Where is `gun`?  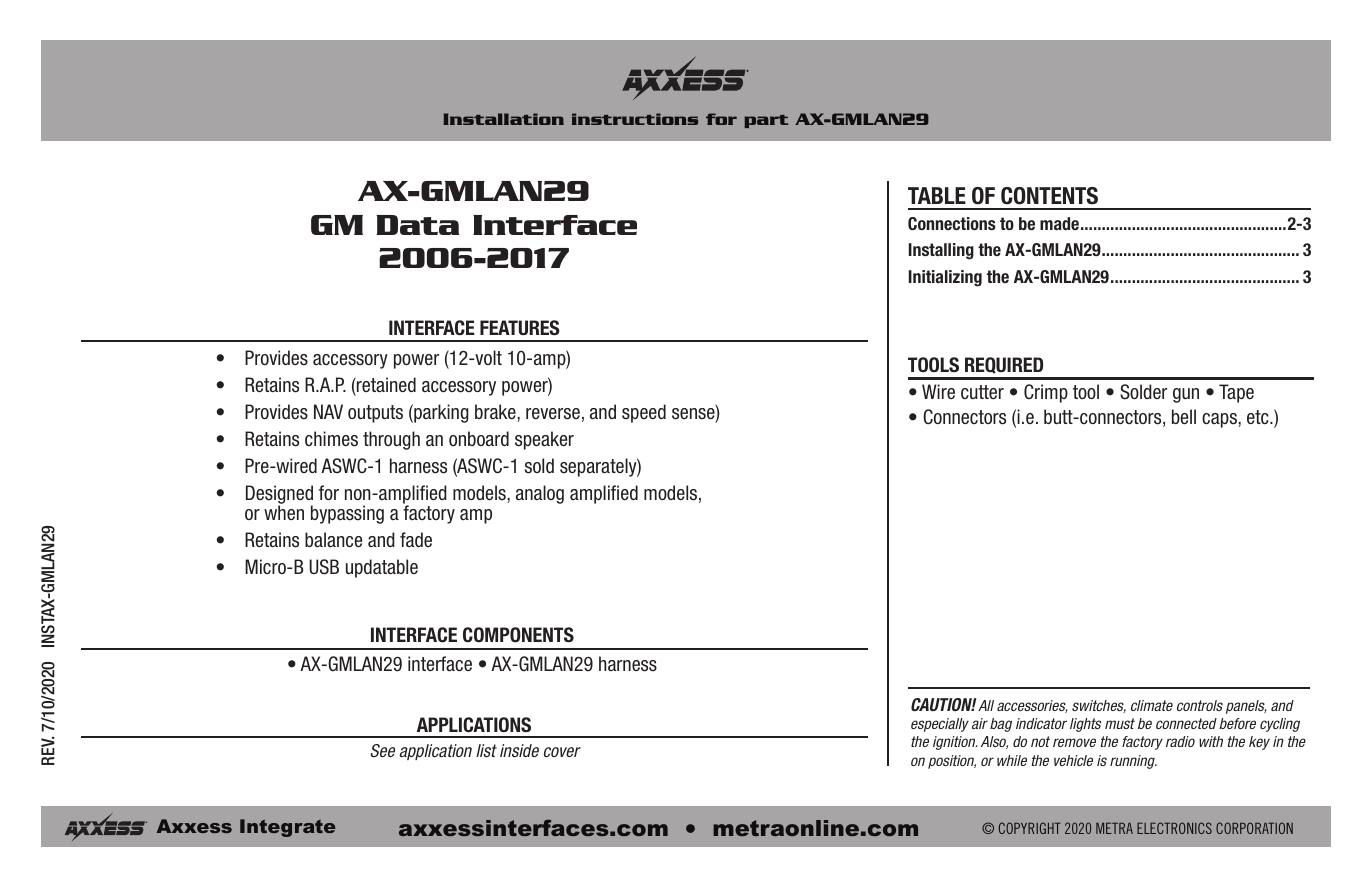
gun is located at coordinates (1186, 395).
